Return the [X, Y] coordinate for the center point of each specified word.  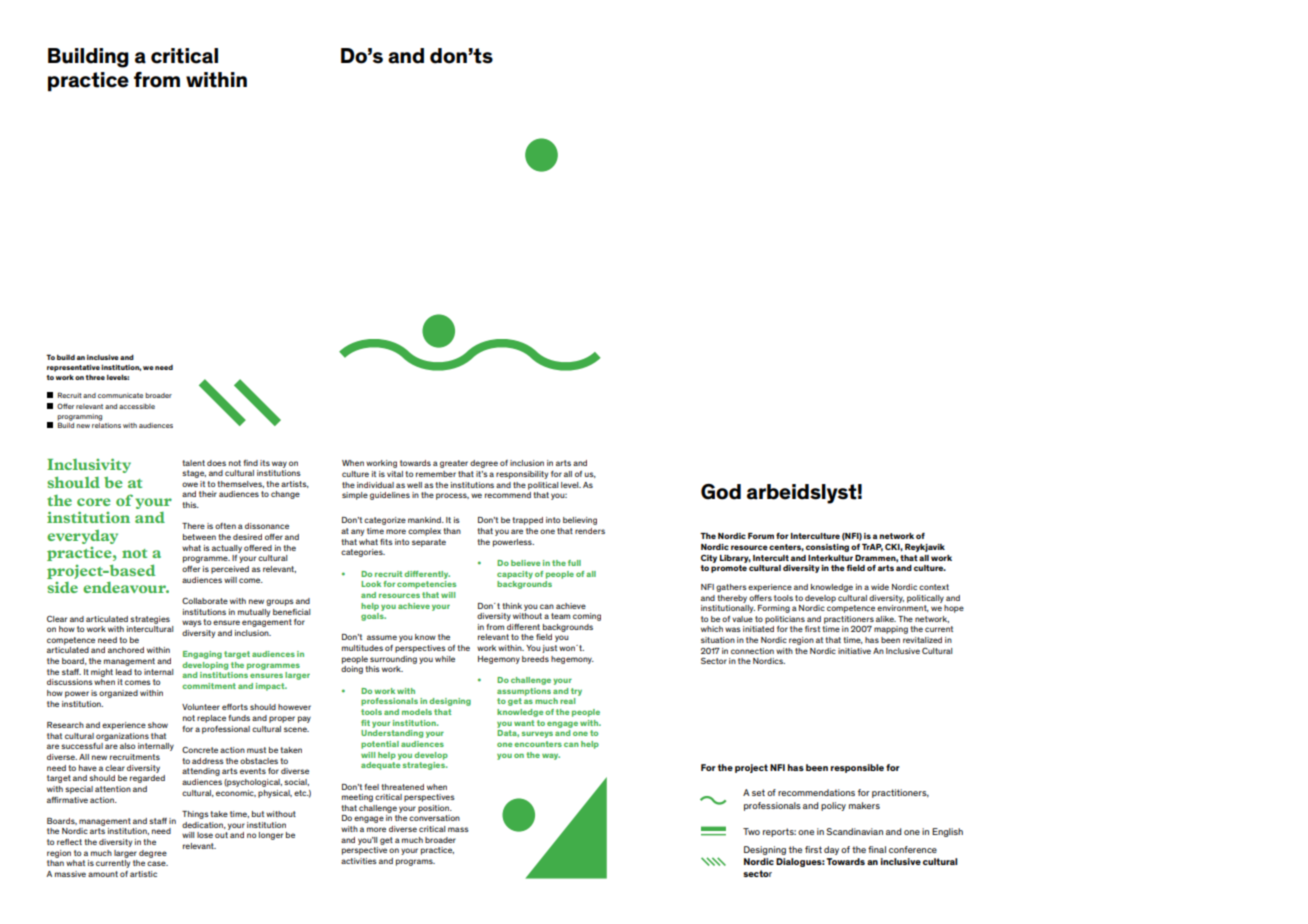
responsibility [522, 475]
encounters [538, 744]
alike [886, 619]
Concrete [200, 750]
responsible [857, 768]
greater [454, 464]
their [208, 494]
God [721, 492]
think [512, 606]
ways [192, 623]
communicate [120, 395]
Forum [761, 536]
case [157, 863]
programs [415, 862]
